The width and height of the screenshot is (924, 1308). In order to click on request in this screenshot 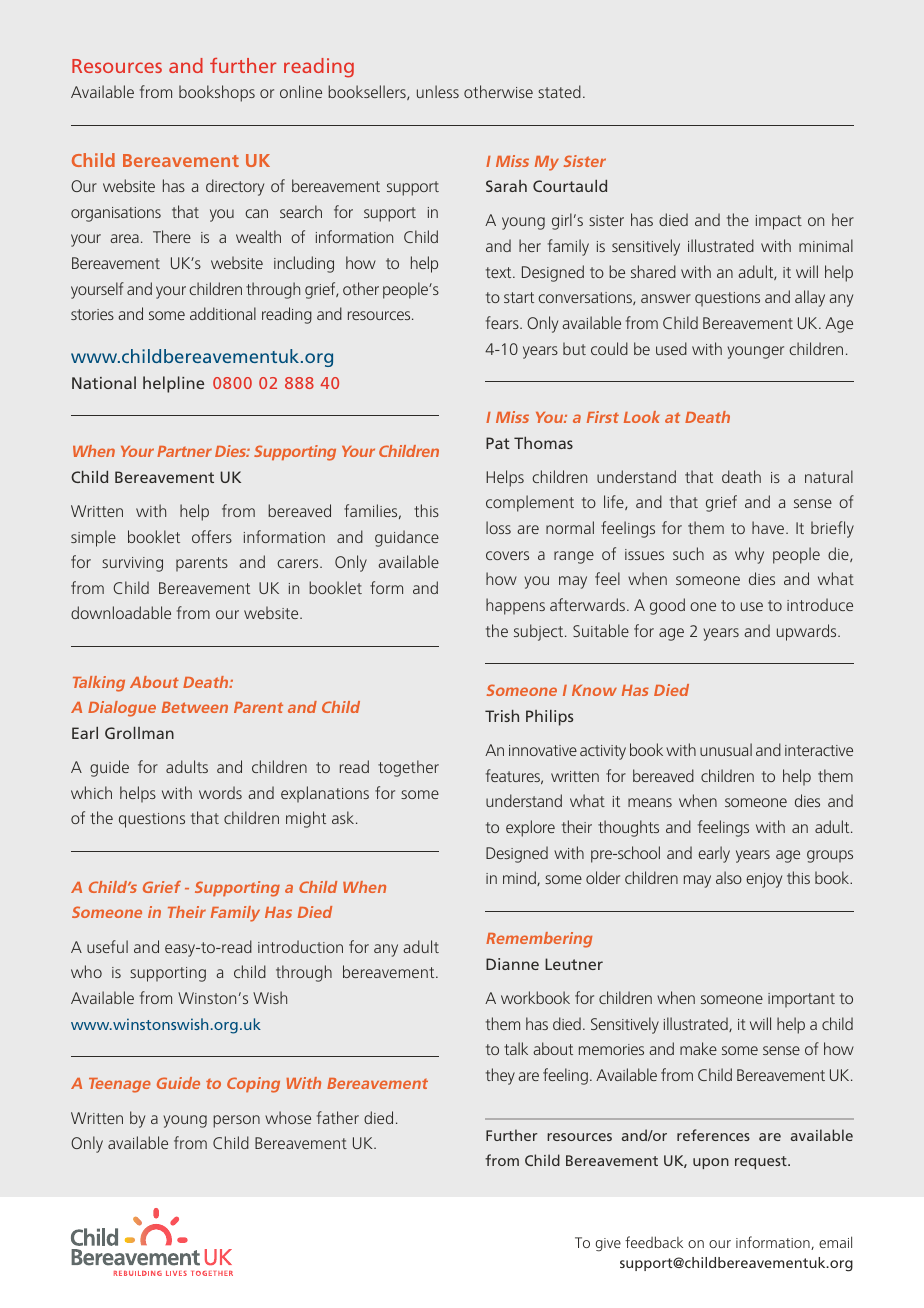, I will do `click(762, 1162)`.
